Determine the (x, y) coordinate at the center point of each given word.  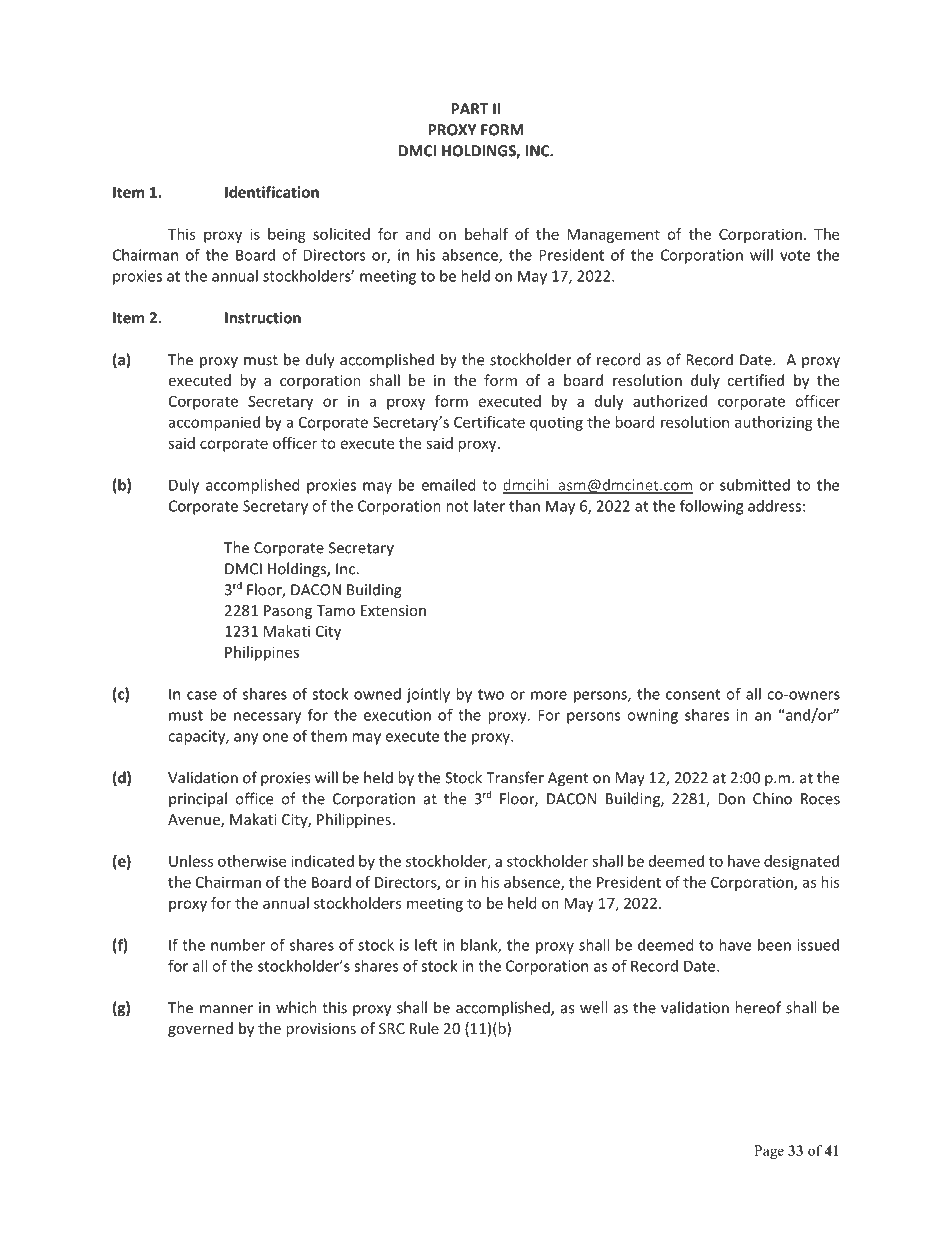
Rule (424, 1028)
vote (795, 255)
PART (469, 109)
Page (769, 1152)
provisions (321, 1030)
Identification (272, 192)
